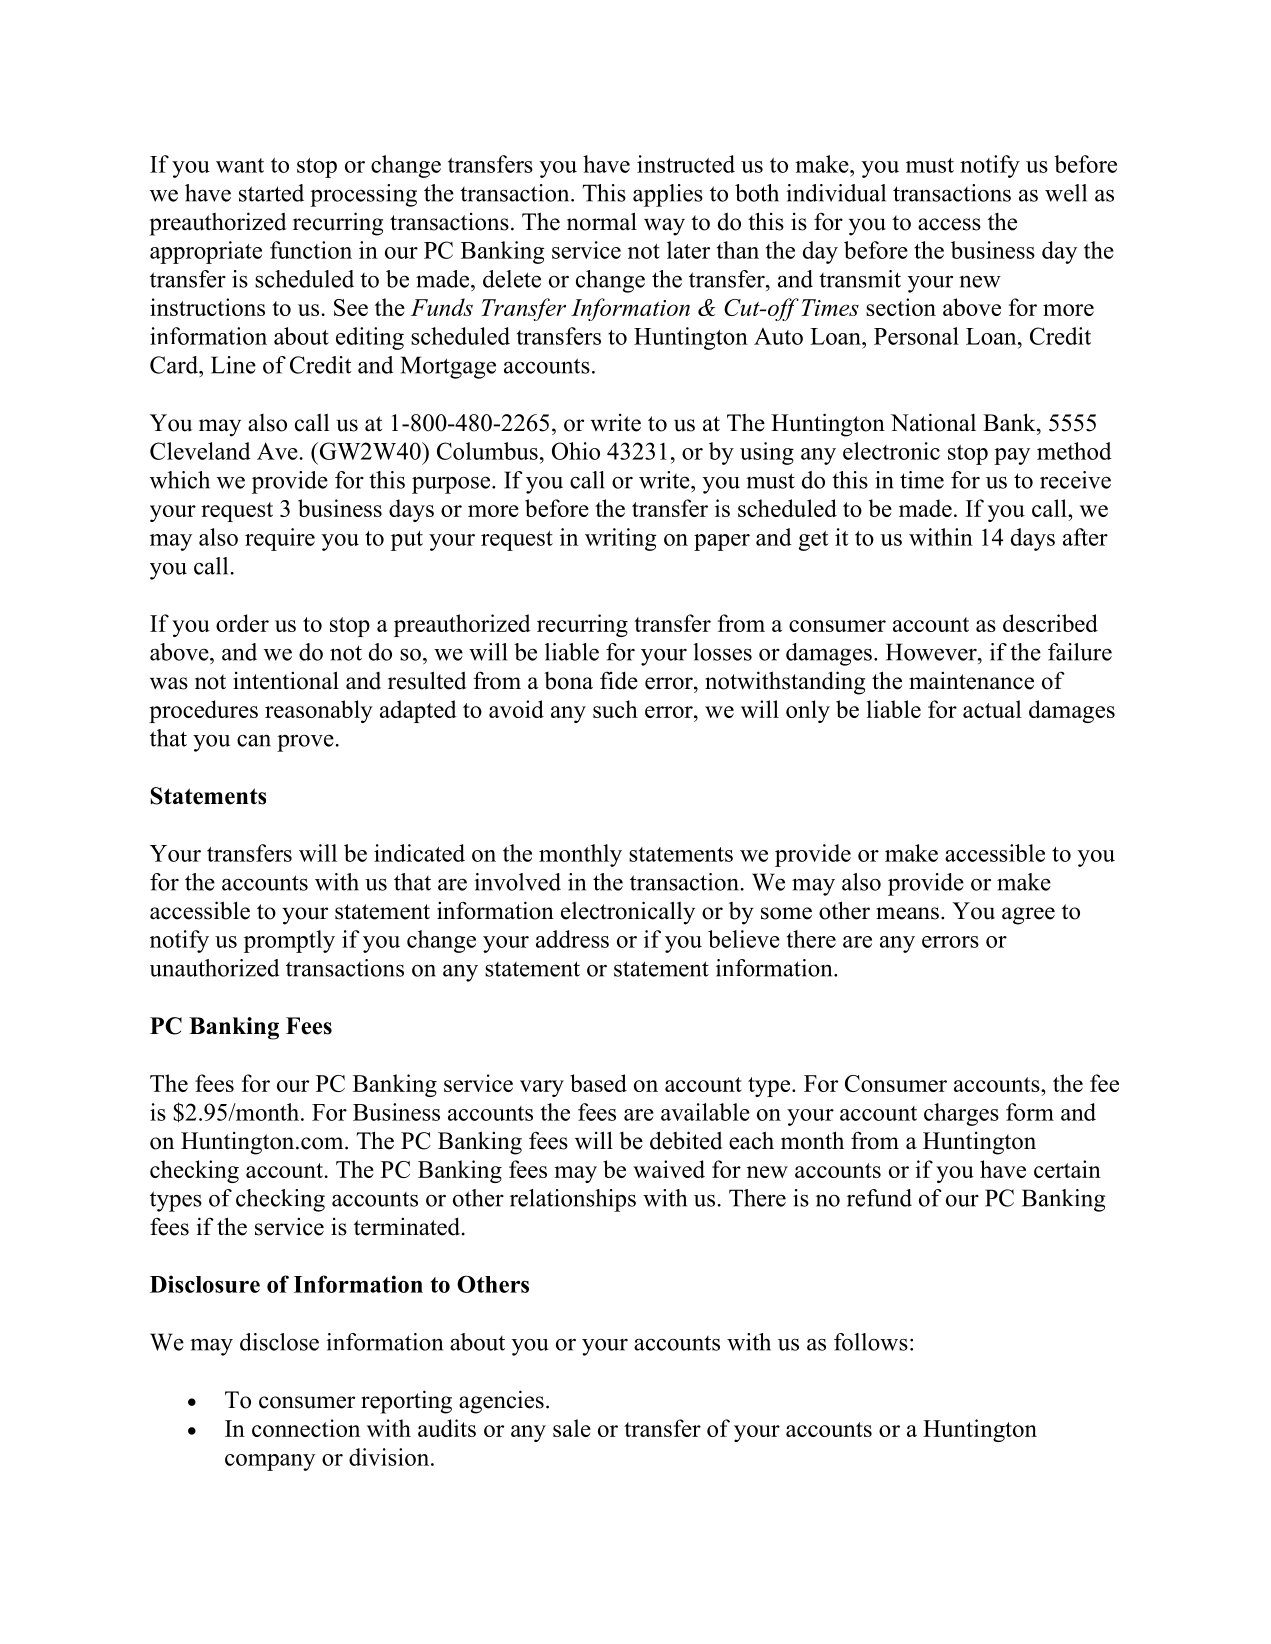 This page has width=1271, height=1644. Describe the element at coordinates (271, 193) in the page. I see `started` at that location.
